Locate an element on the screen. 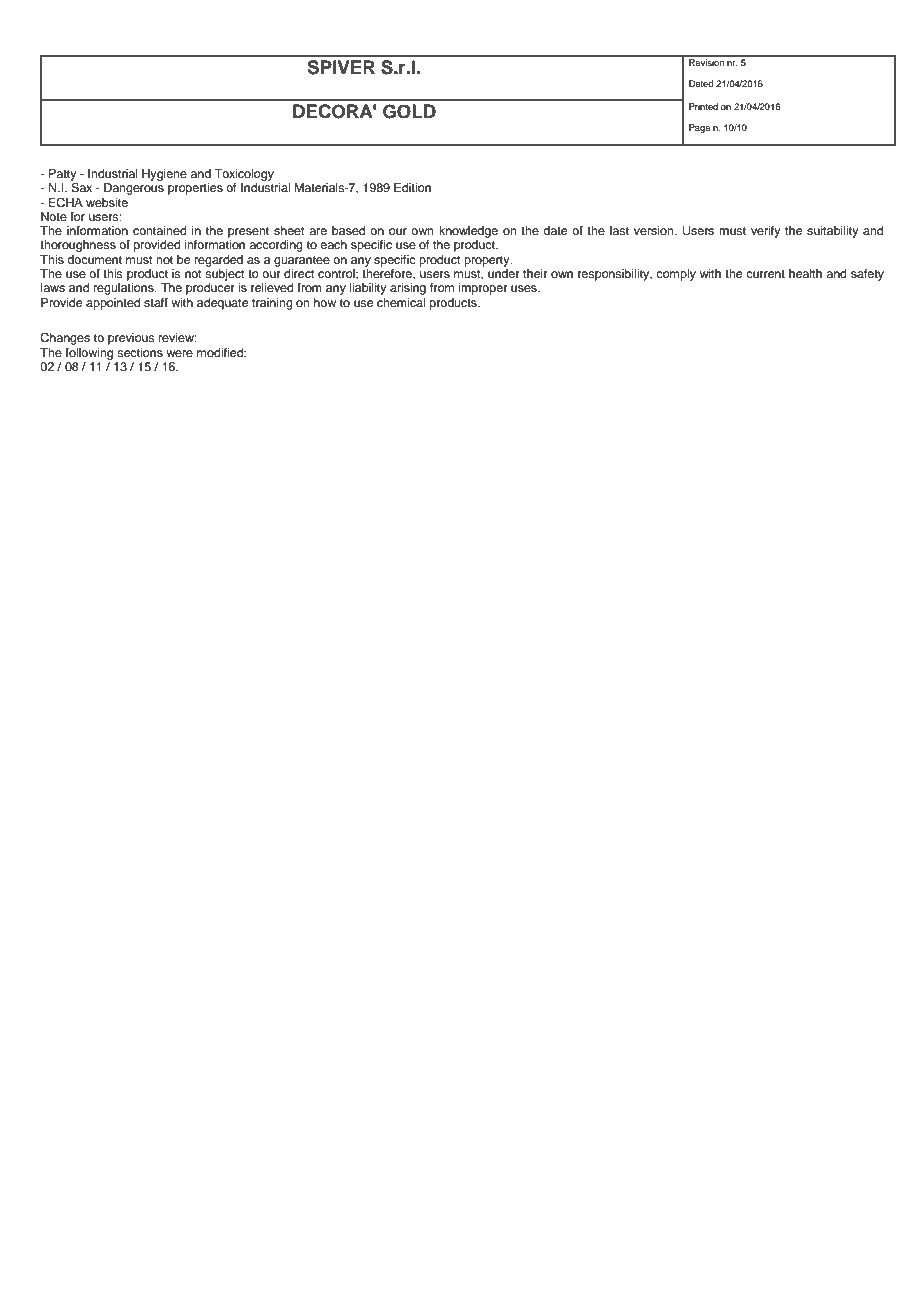 The image size is (924, 1308). previous is located at coordinates (131, 339).
